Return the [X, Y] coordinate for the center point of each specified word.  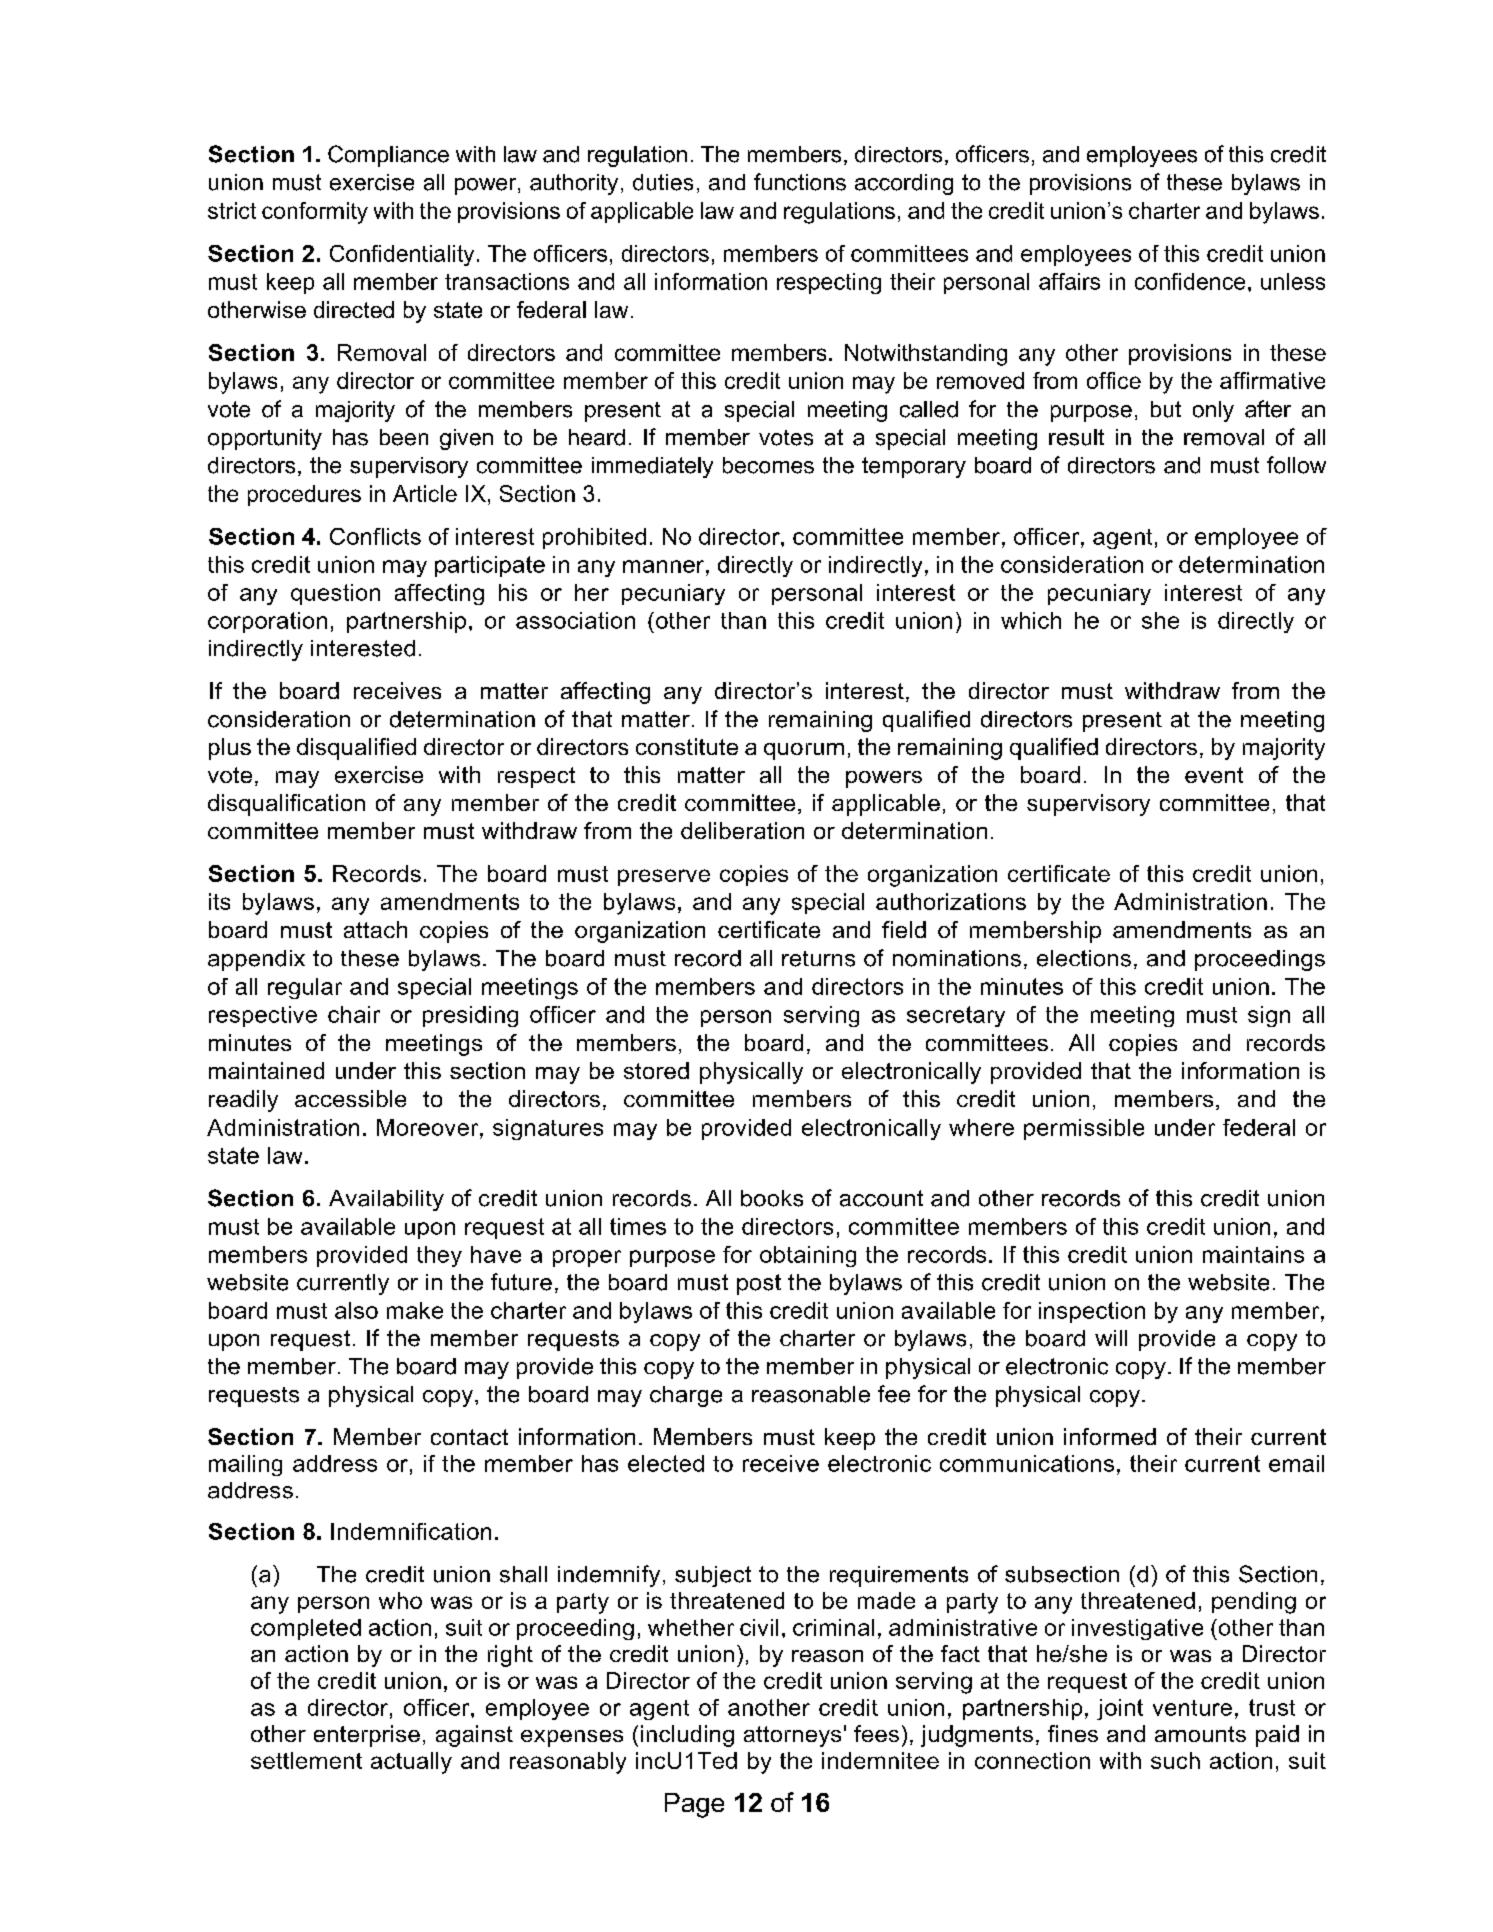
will [1111, 1338]
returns [818, 959]
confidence [1190, 281]
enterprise [367, 1736]
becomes [768, 465]
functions [800, 182]
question [335, 594]
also [356, 1310]
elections [1084, 958]
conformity [315, 213]
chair [354, 1014]
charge [686, 1396]
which [1031, 620]
